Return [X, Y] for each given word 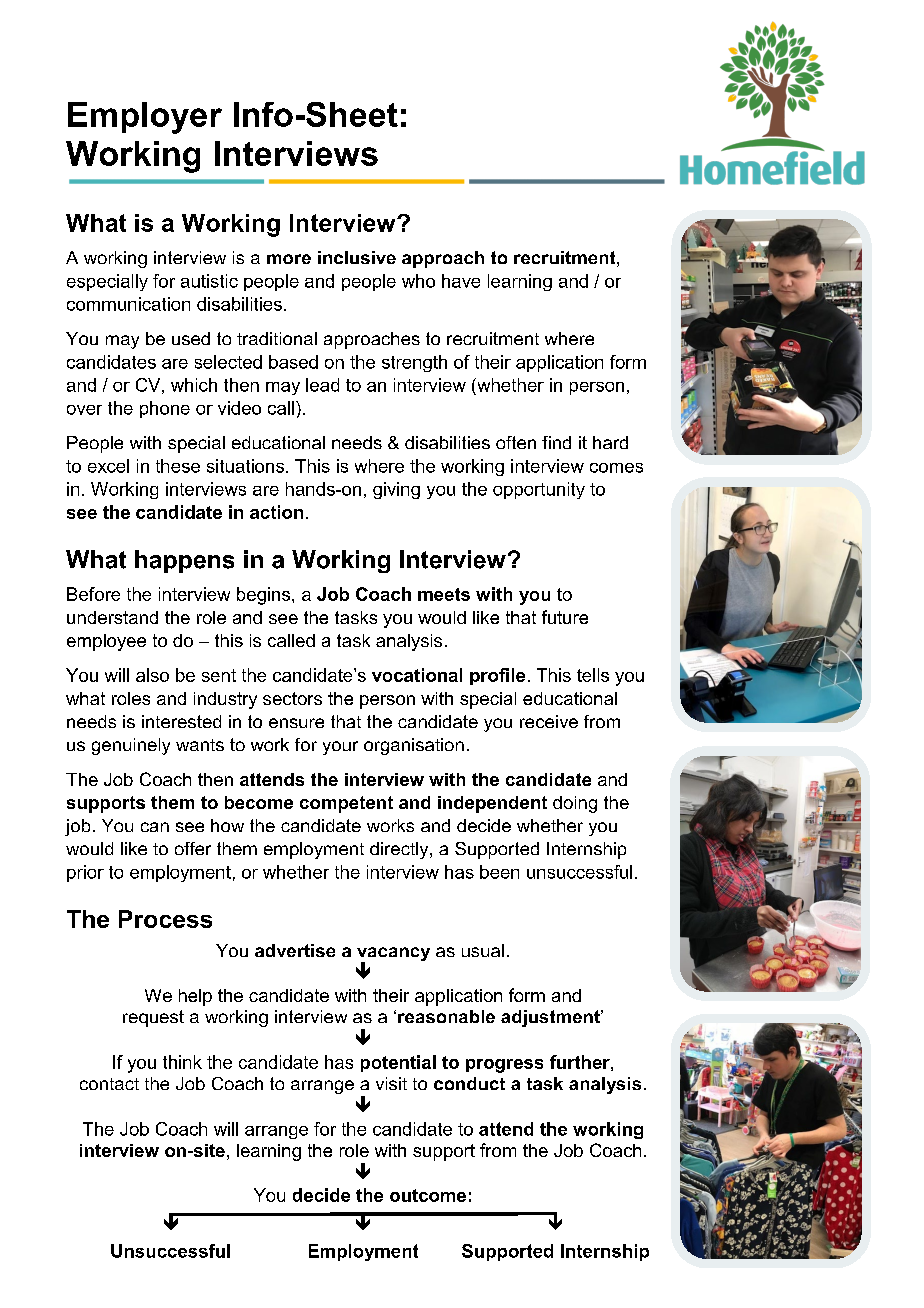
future [565, 617]
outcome [428, 1195]
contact [109, 1084]
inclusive [357, 257]
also [152, 675]
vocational [417, 675]
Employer [145, 118]
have [461, 281]
